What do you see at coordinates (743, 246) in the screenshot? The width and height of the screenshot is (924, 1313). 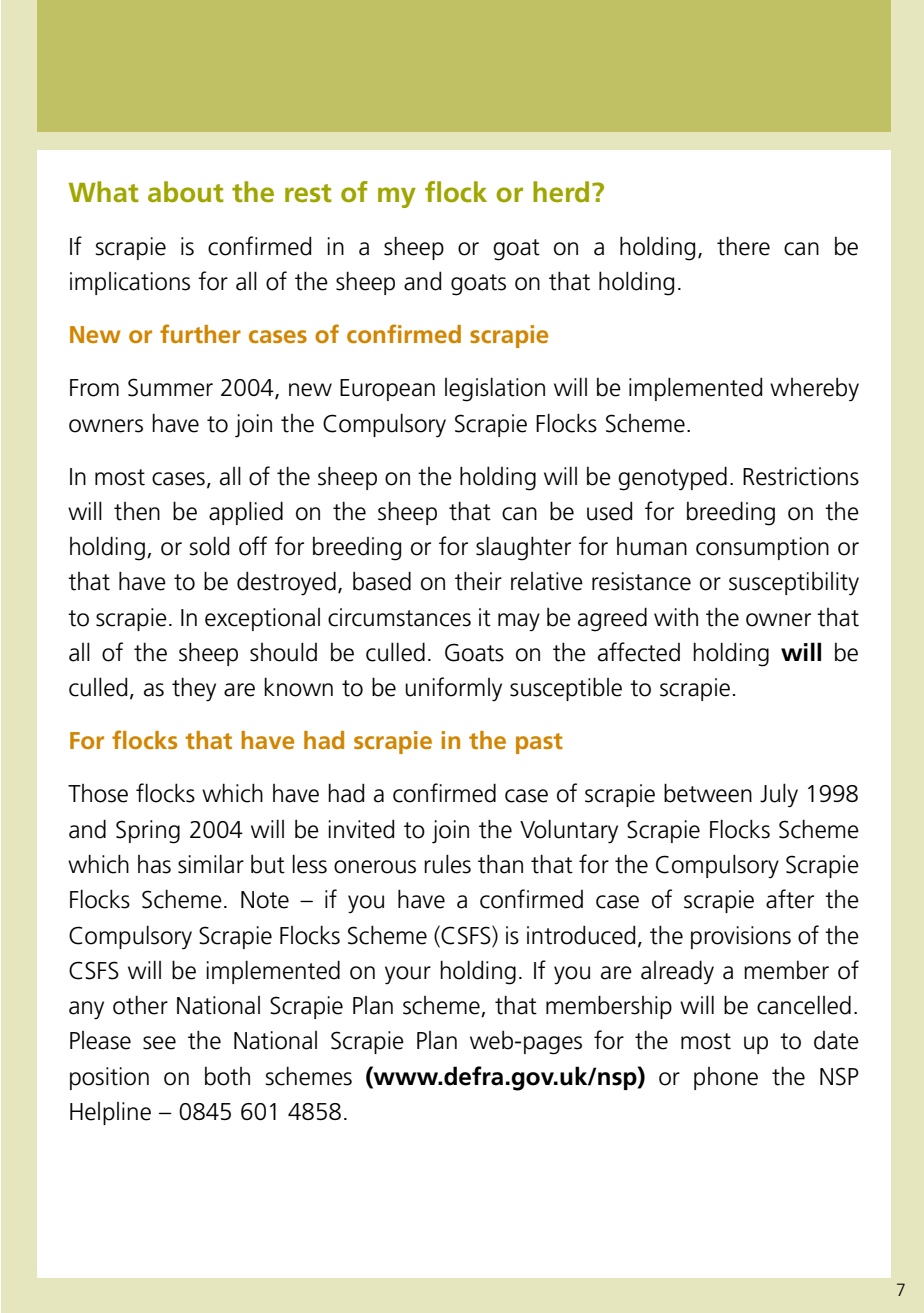 I see `there` at bounding box center [743, 246].
